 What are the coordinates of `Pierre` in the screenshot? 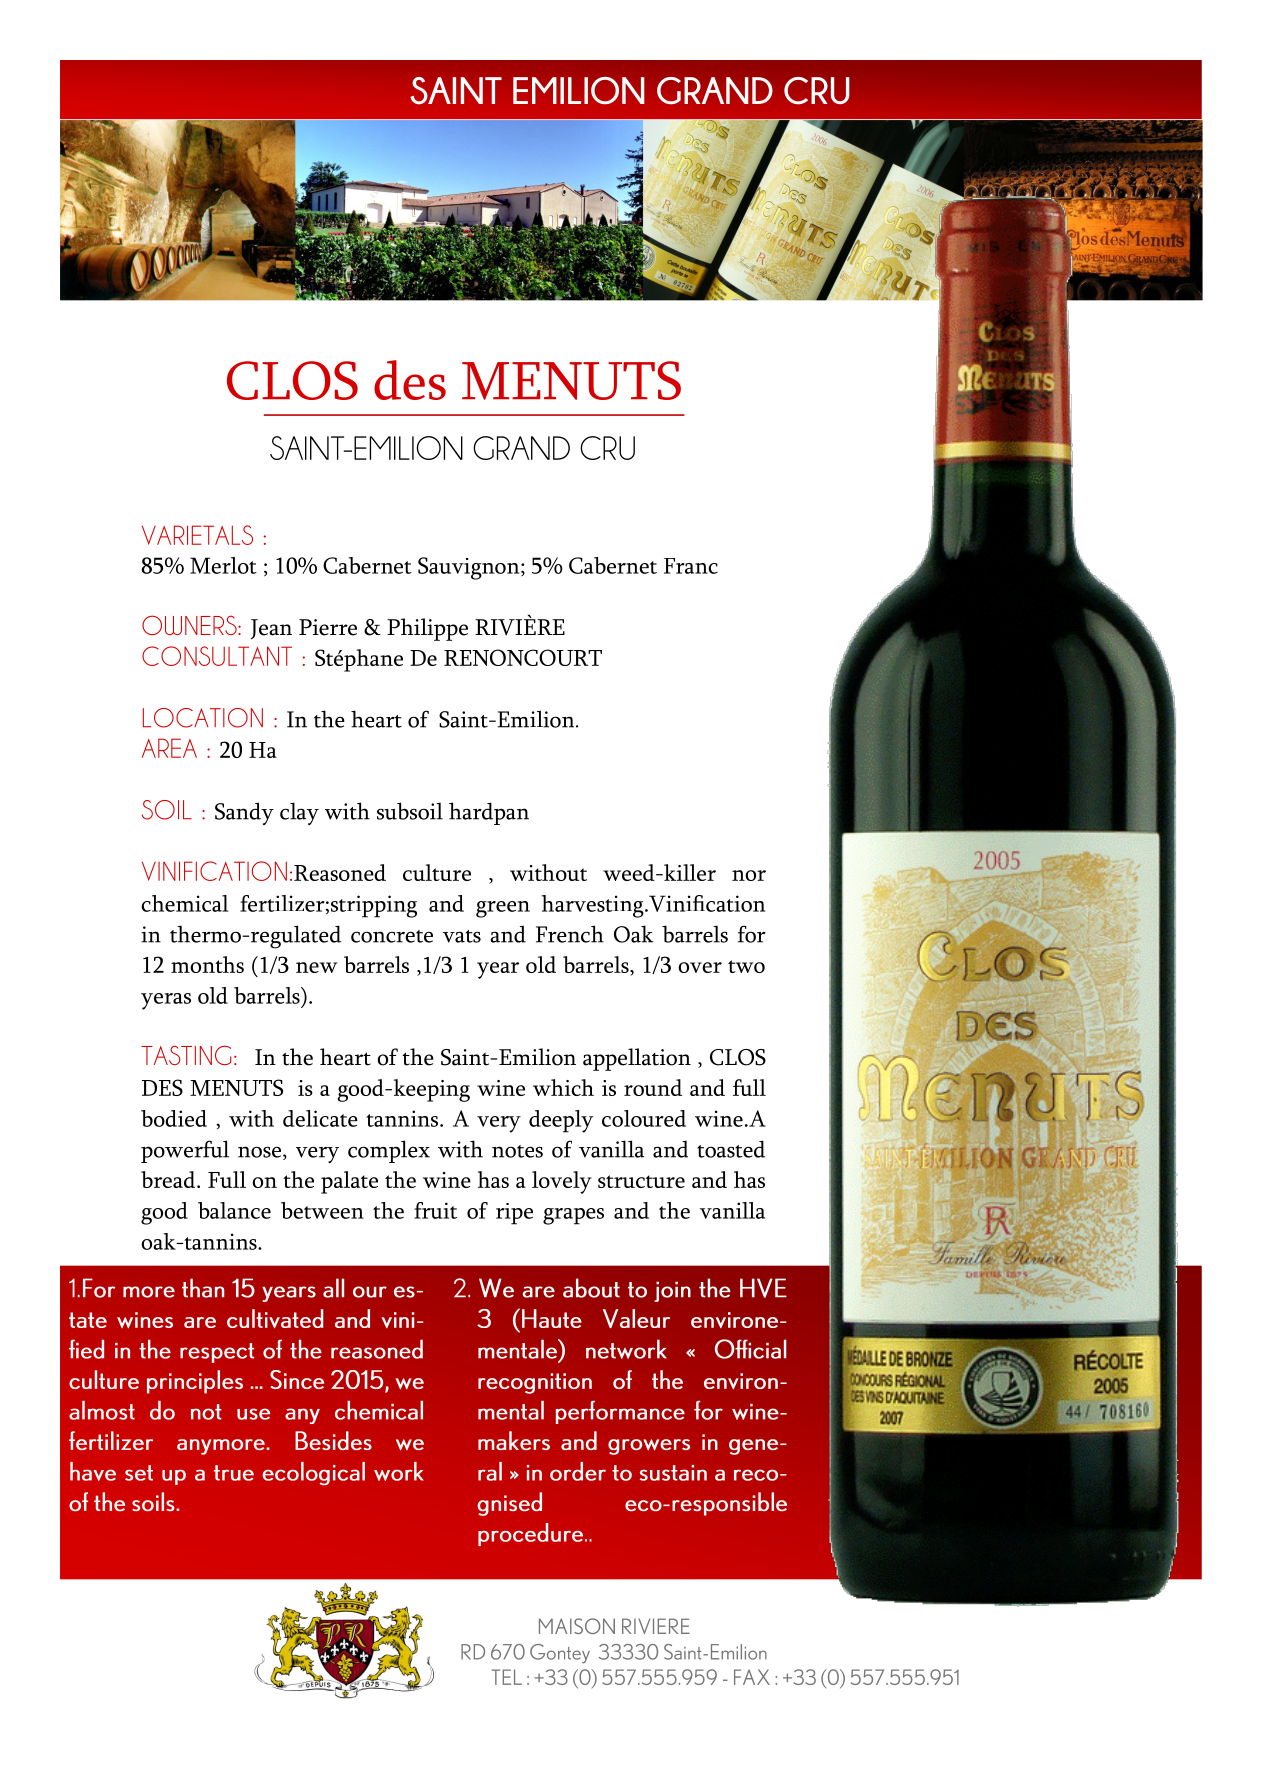 It's located at (328, 627).
